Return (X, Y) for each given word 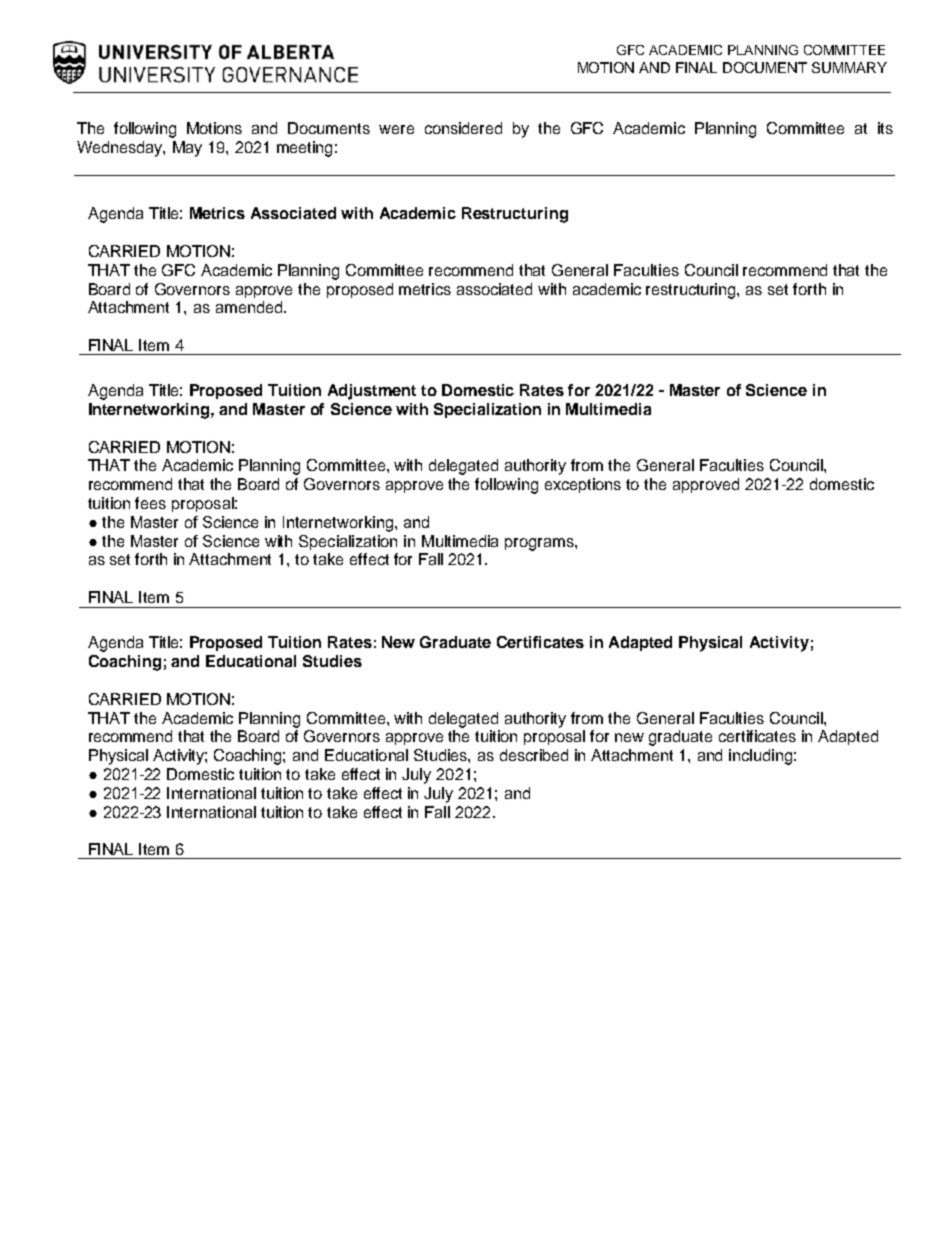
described (534, 755)
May (187, 149)
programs (540, 544)
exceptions (583, 485)
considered (463, 128)
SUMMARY (849, 67)
